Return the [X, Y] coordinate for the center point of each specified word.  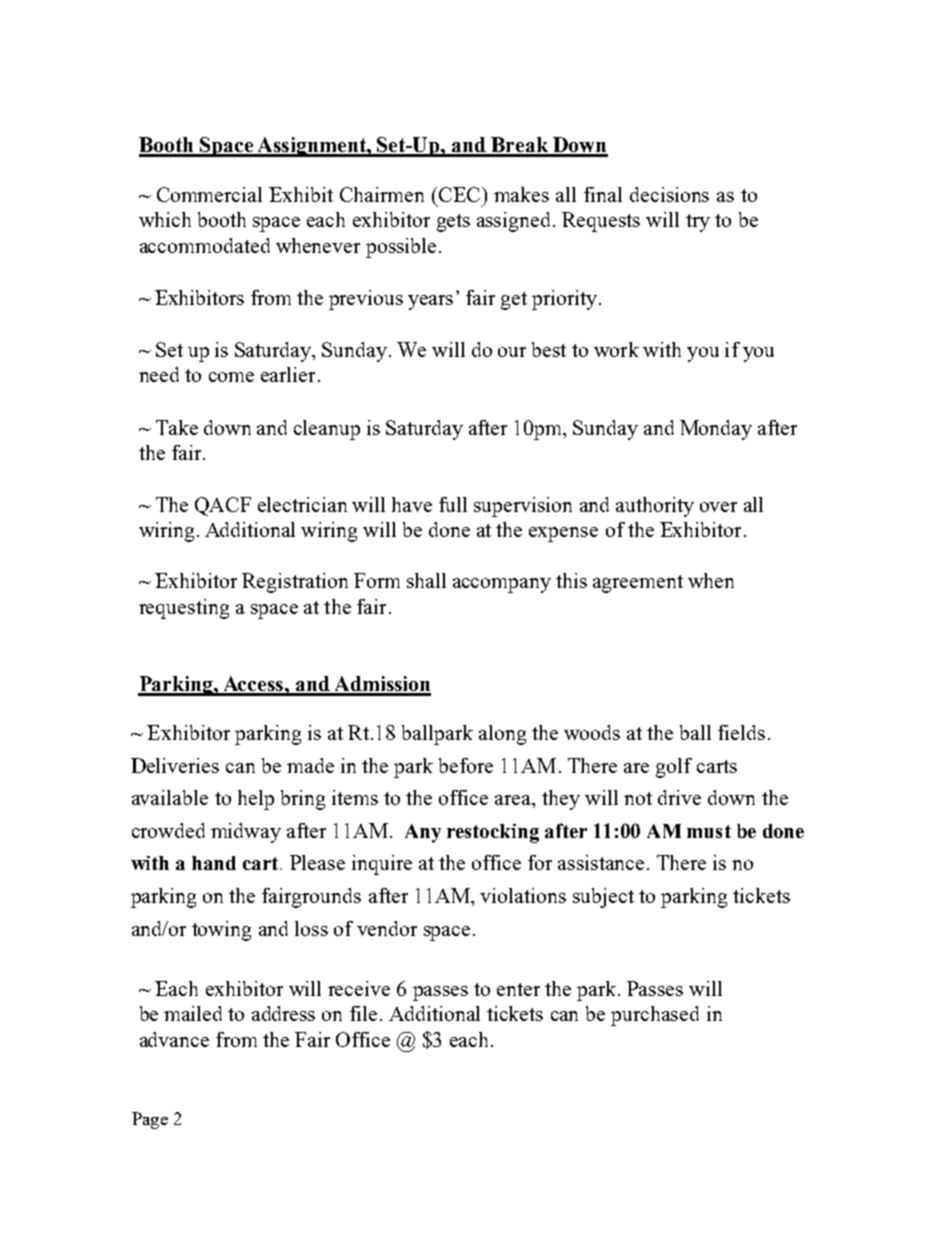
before [466, 765]
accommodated [205, 245]
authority [655, 507]
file [363, 1013]
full [453, 504]
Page [150, 1120]
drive [679, 797]
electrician [302, 504]
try [698, 223]
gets [453, 223]
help [256, 800]
